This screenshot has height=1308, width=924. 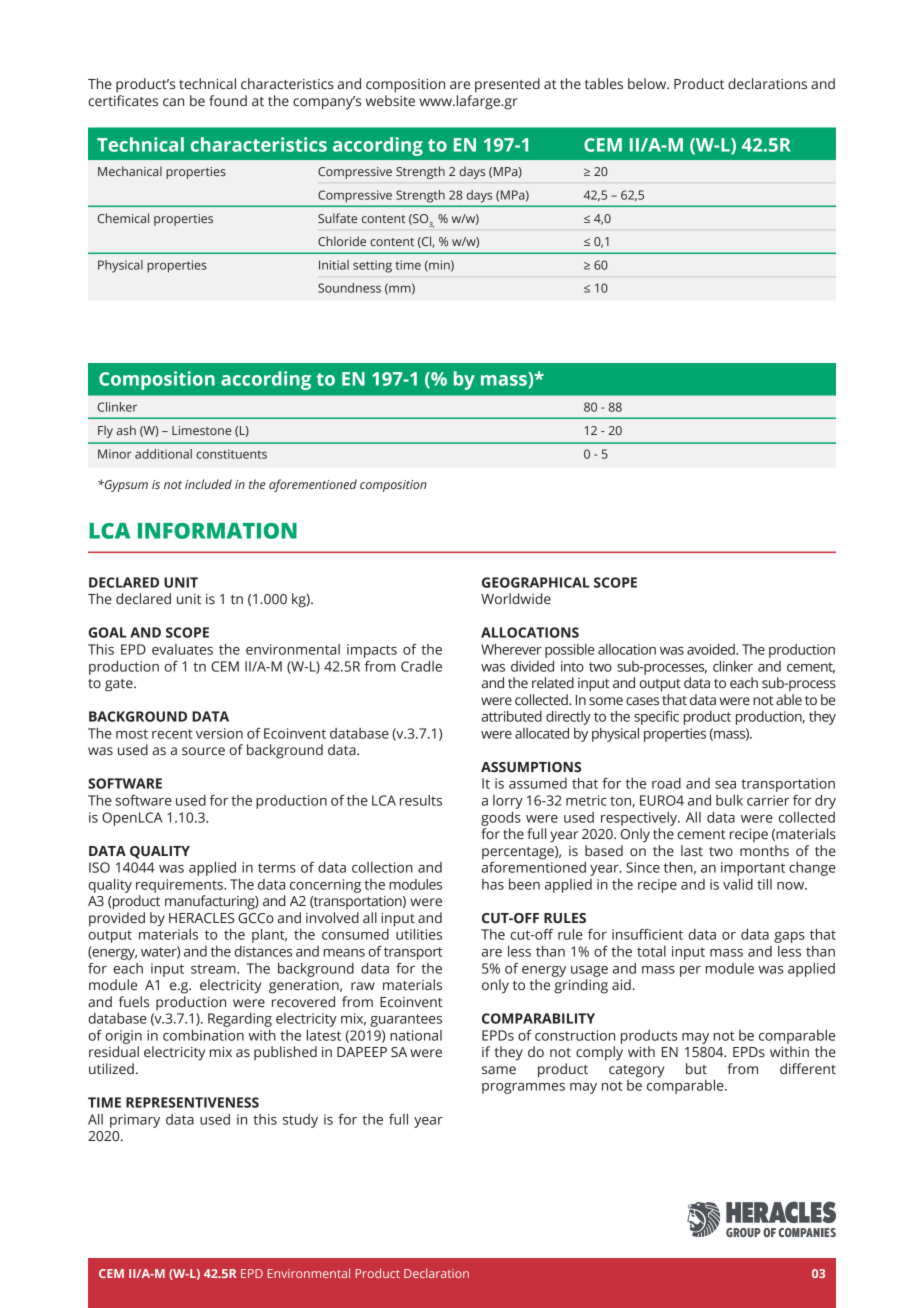 I want to click on primary, so click(x=135, y=1121).
